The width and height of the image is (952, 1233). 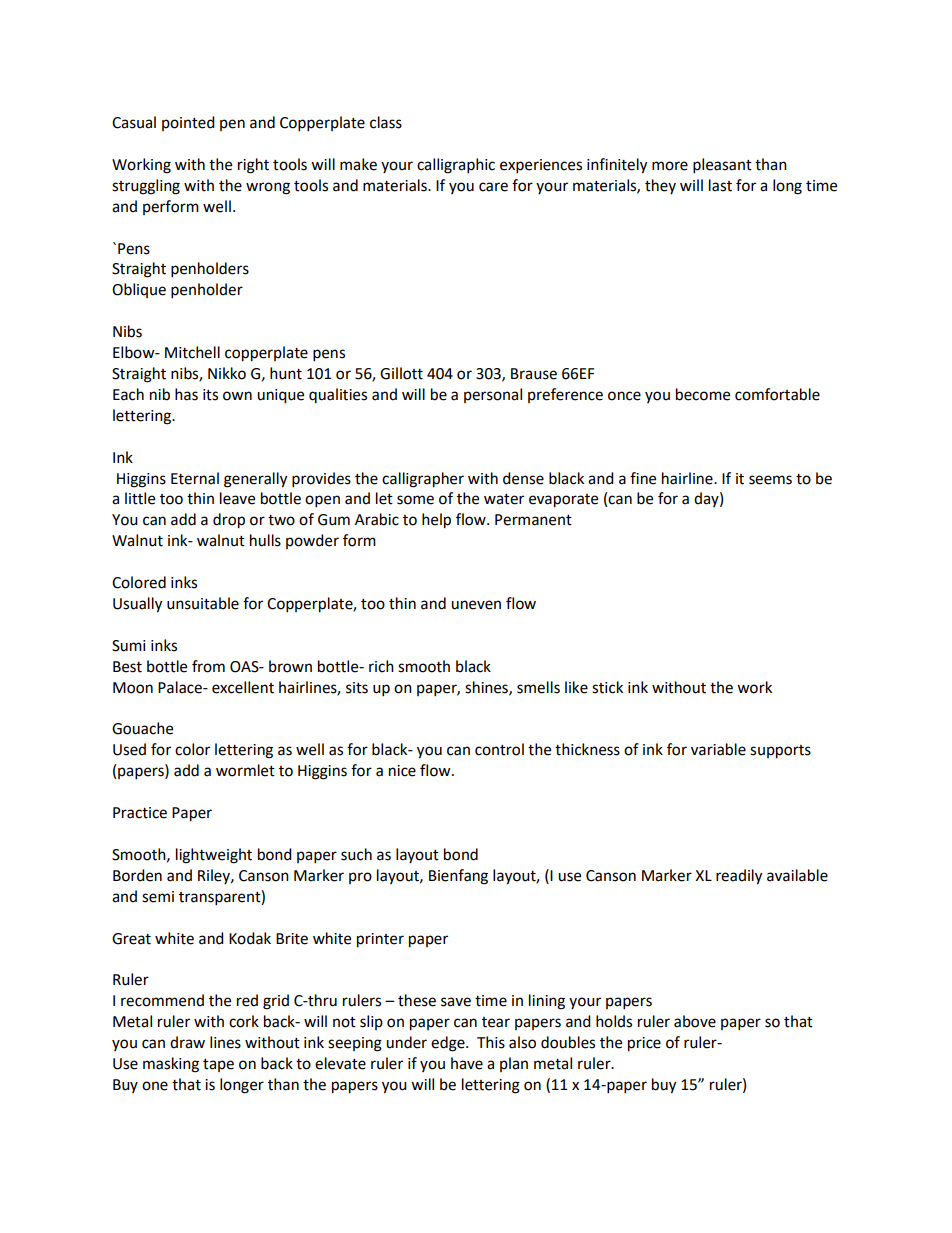 I want to click on calligraphic, so click(x=456, y=166).
